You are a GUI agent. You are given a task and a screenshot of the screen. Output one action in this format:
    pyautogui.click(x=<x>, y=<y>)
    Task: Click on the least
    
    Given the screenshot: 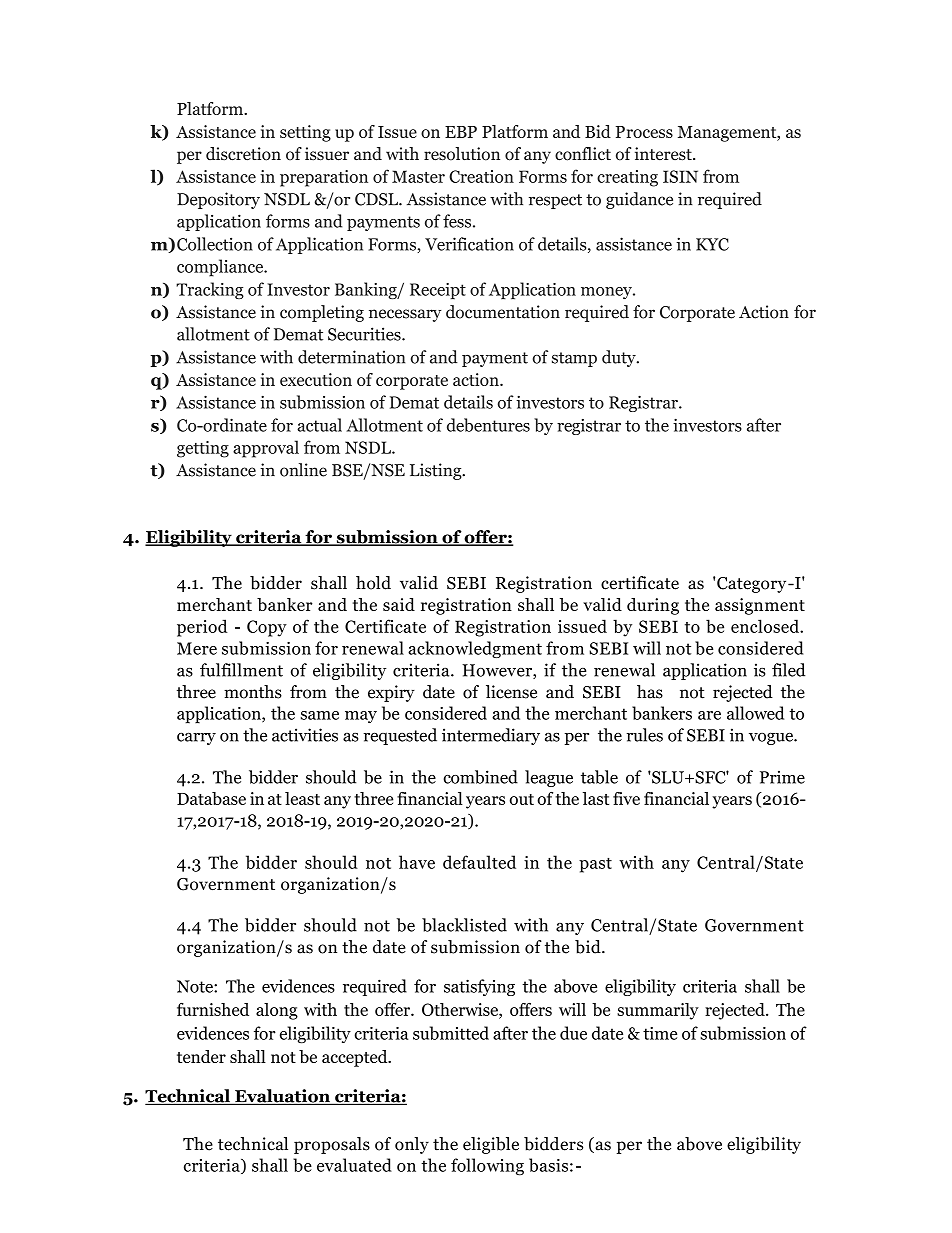 What is the action you would take?
    pyautogui.click(x=302, y=798)
